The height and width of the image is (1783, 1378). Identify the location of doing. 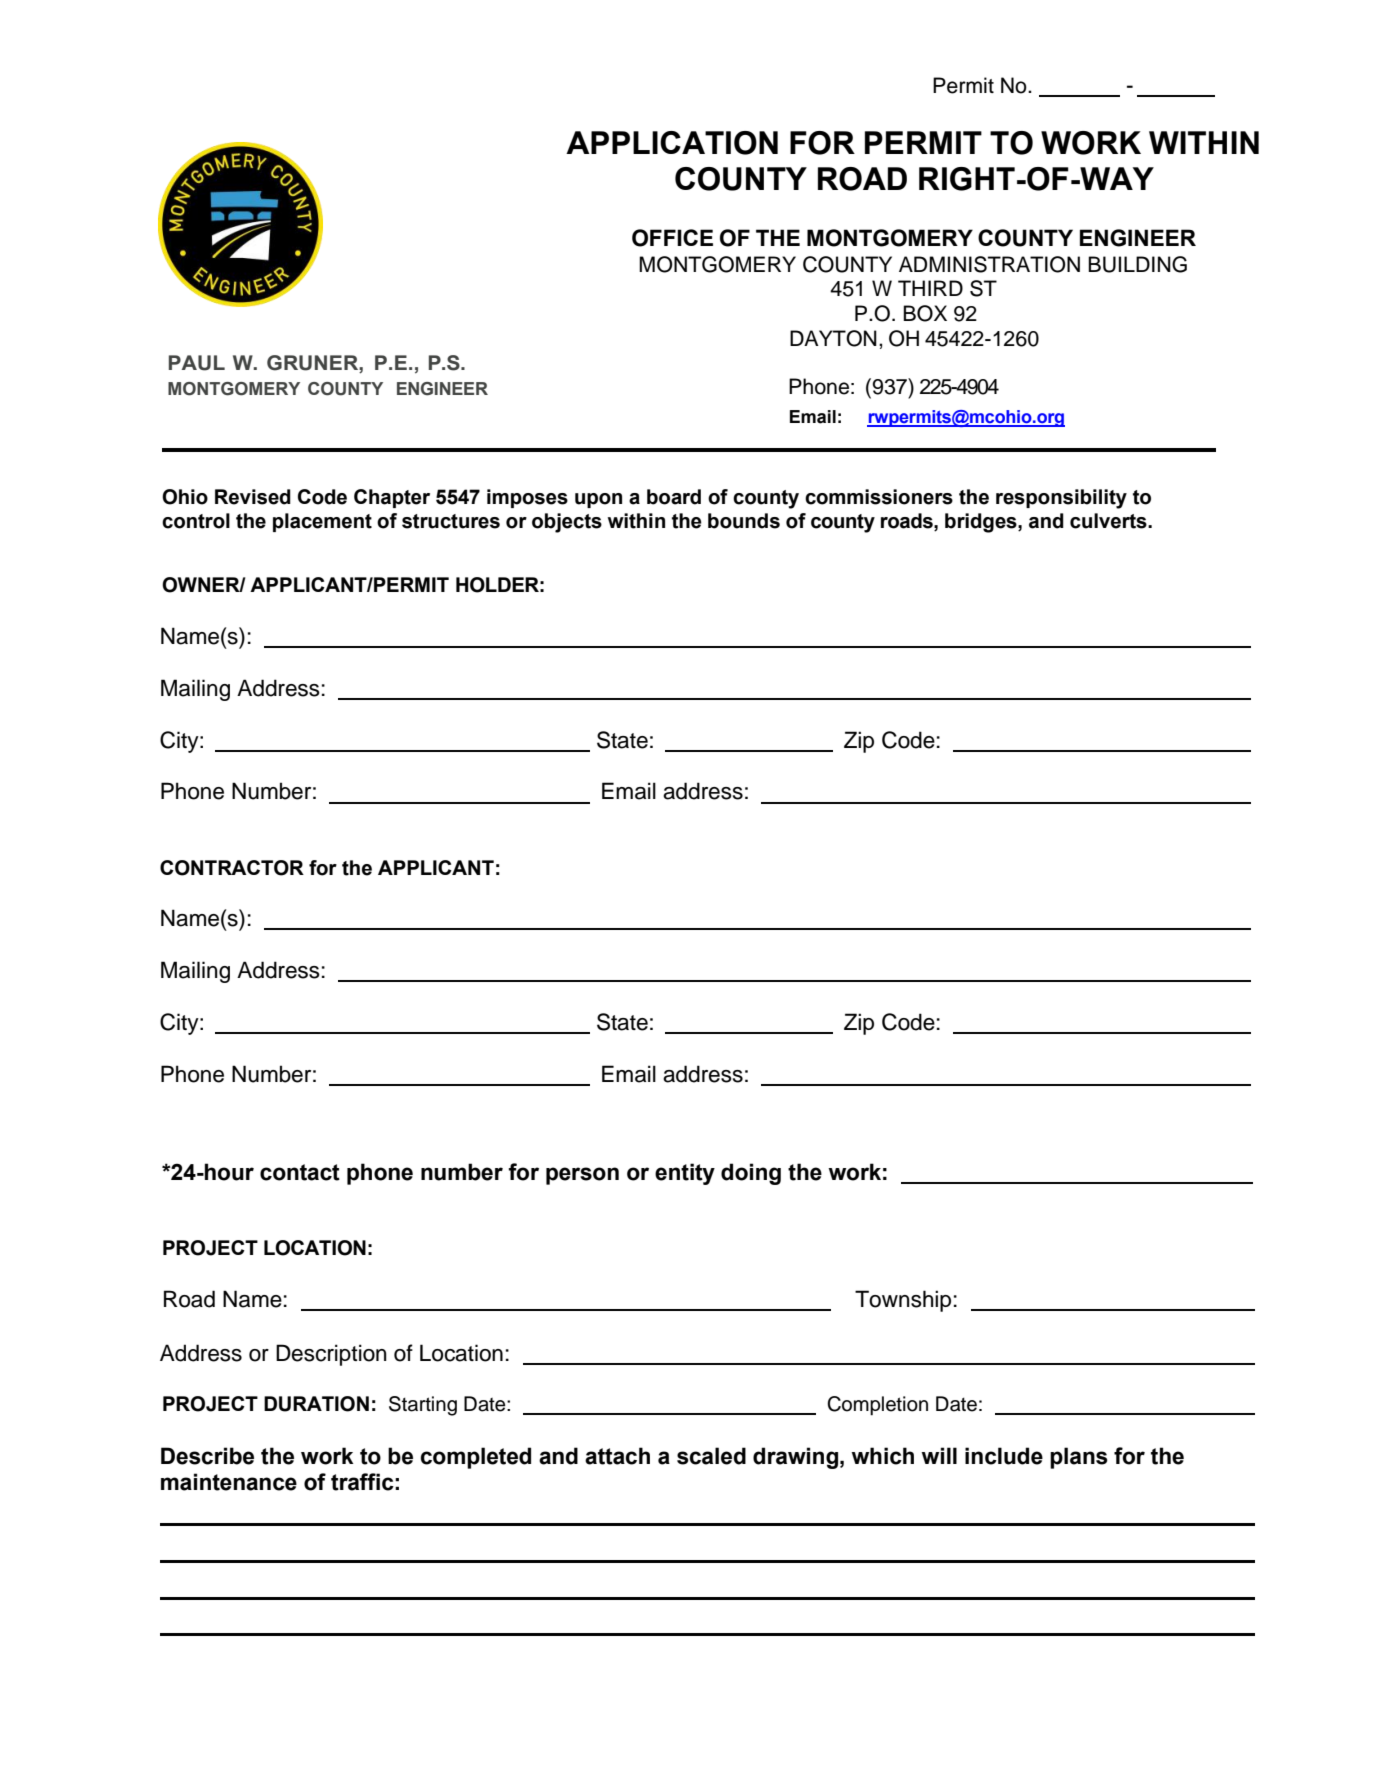
(751, 1174).
